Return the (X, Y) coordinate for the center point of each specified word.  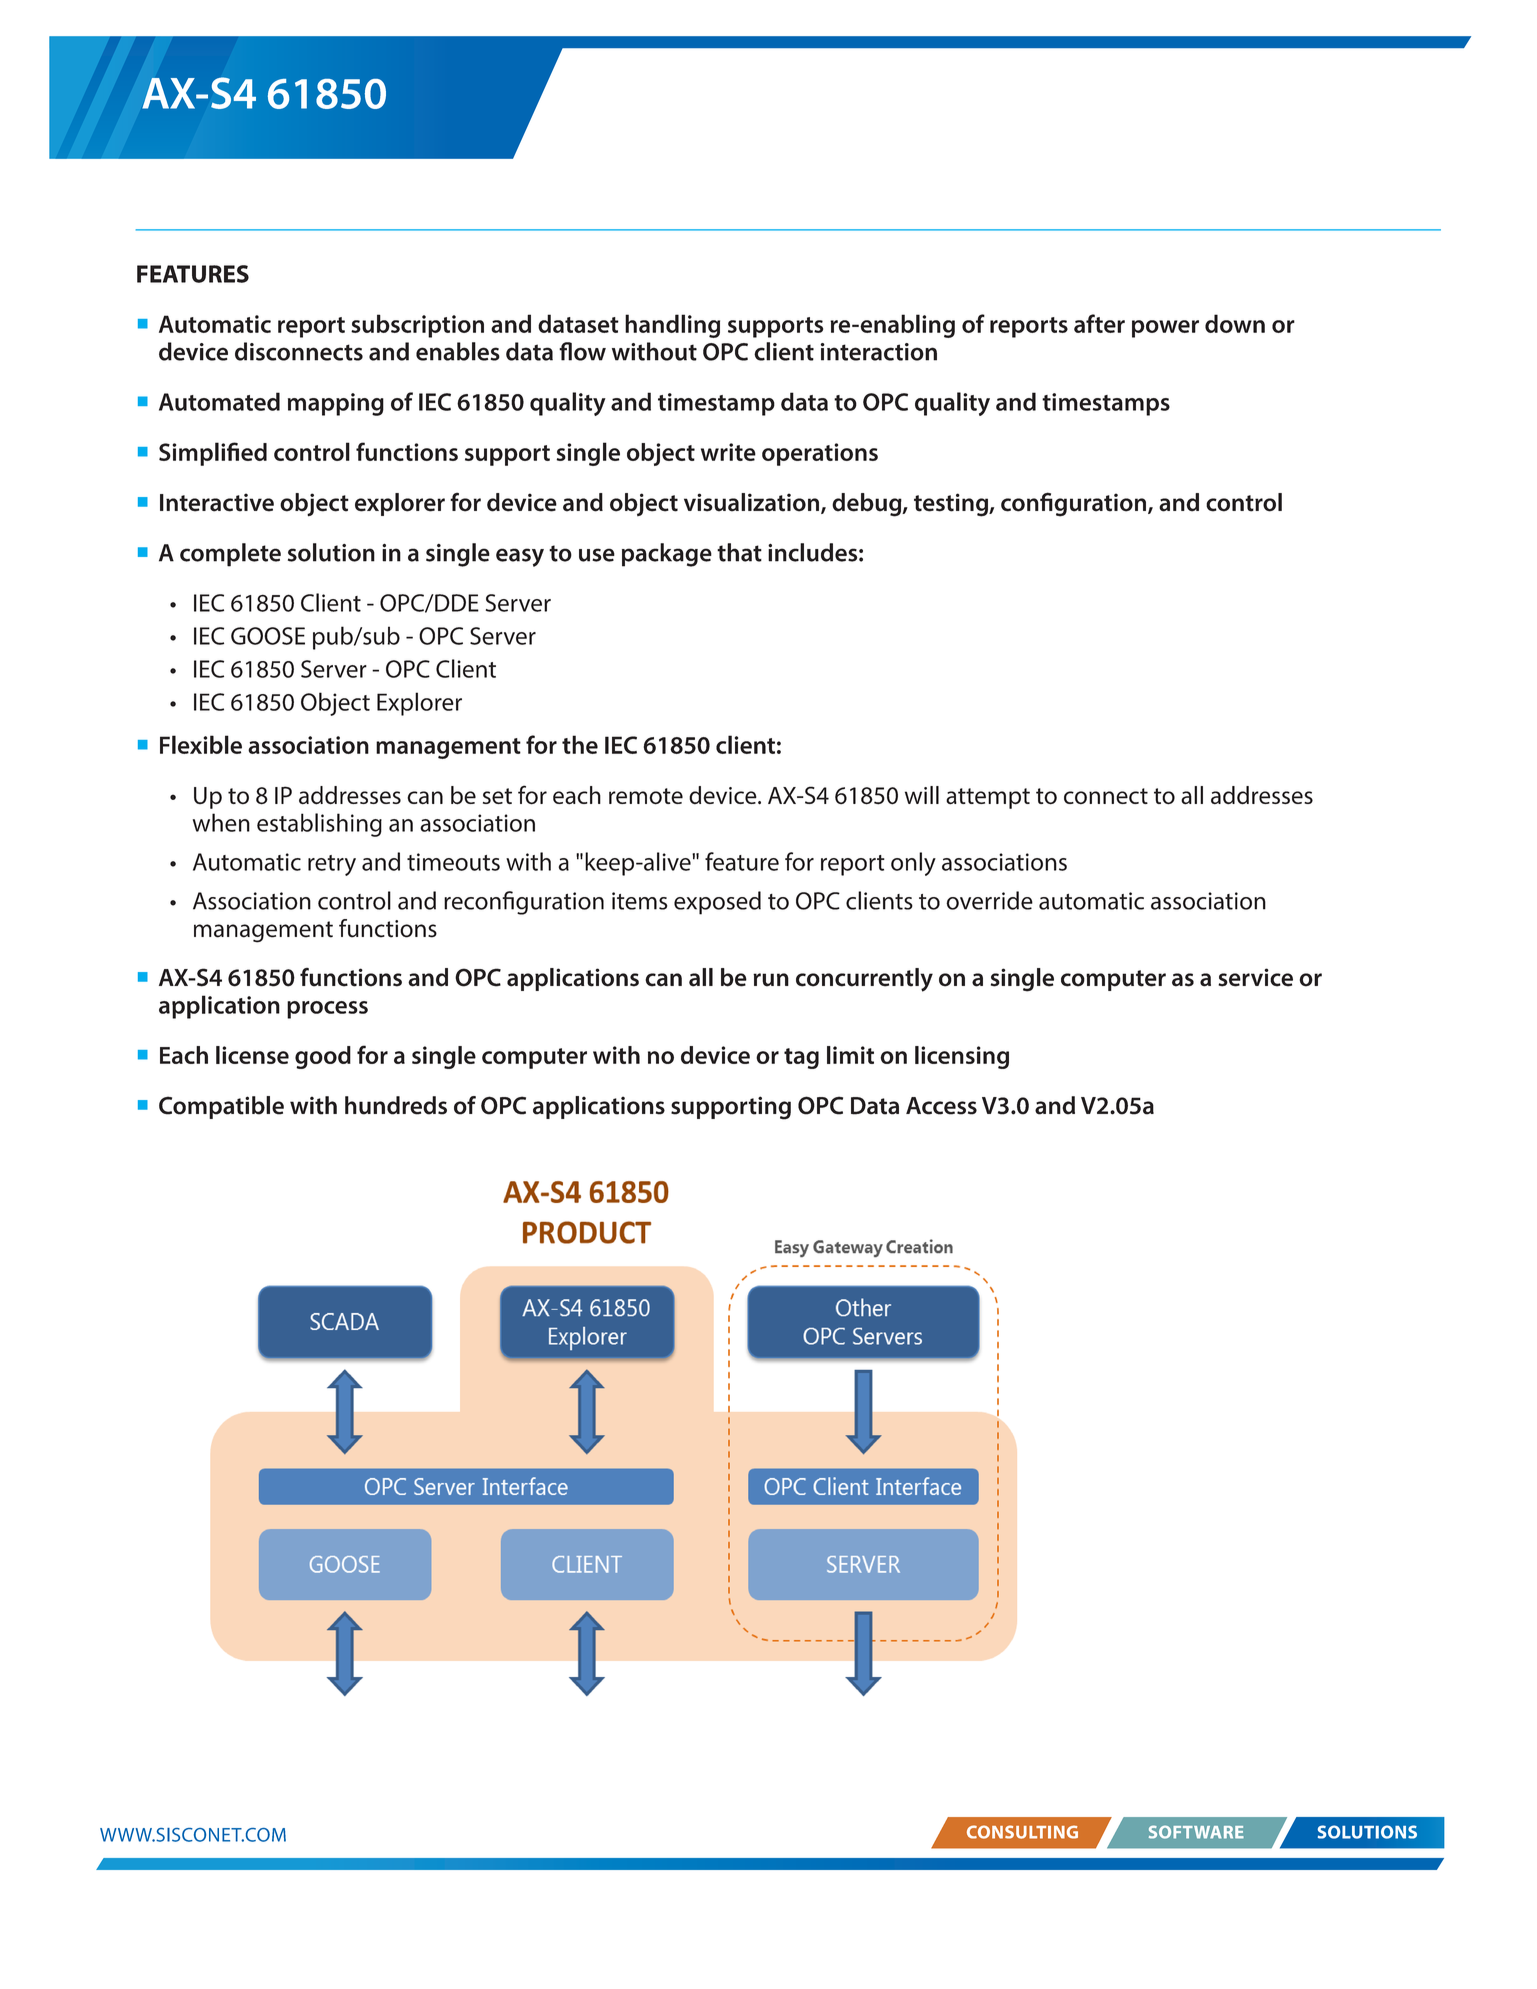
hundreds (396, 1105)
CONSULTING (1022, 1832)
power (1165, 329)
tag (801, 1058)
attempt (988, 798)
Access (941, 1106)
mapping (336, 404)
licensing (962, 1057)
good (323, 1057)
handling (672, 326)
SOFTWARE (1196, 1832)
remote (646, 796)
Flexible (201, 744)
